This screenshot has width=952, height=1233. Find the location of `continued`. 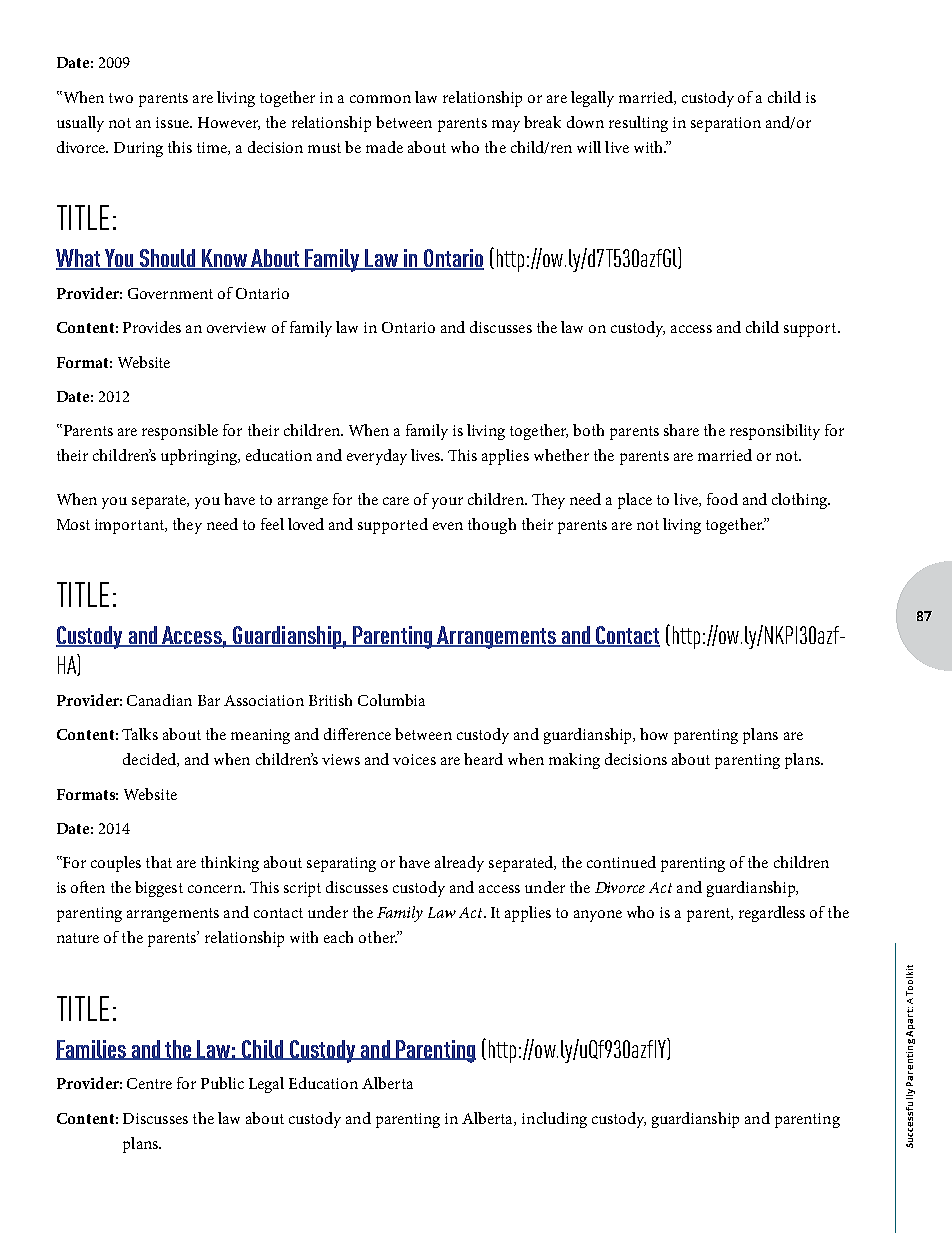

continued is located at coordinates (621, 862).
